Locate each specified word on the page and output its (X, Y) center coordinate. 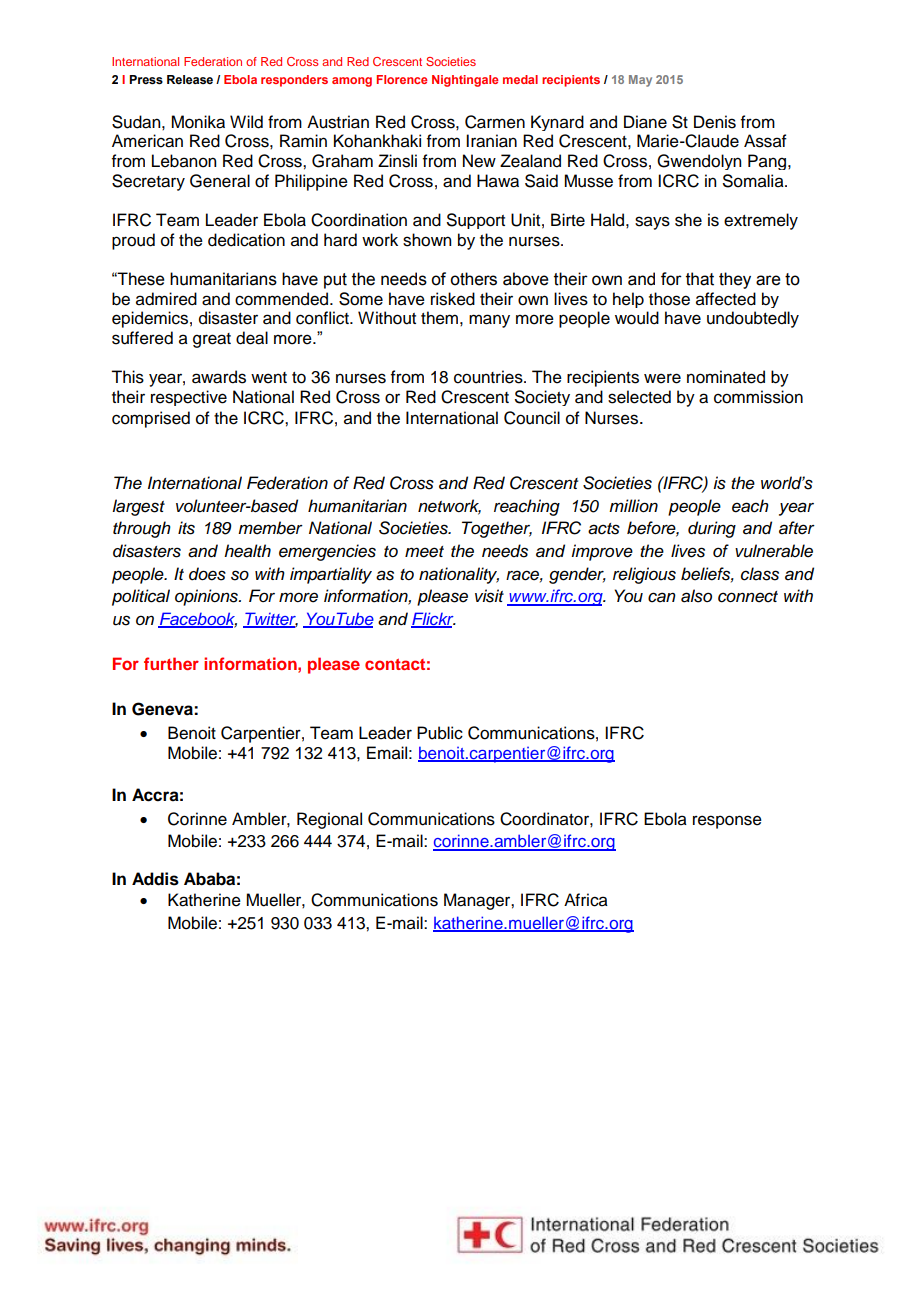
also (696, 596)
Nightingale (465, 81)
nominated (726, 377)
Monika (198, 122)
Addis (155, 879)
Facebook (197, 620)
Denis (715, 122)
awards (219, 377)
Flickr (433, 620)
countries (489, 377)
